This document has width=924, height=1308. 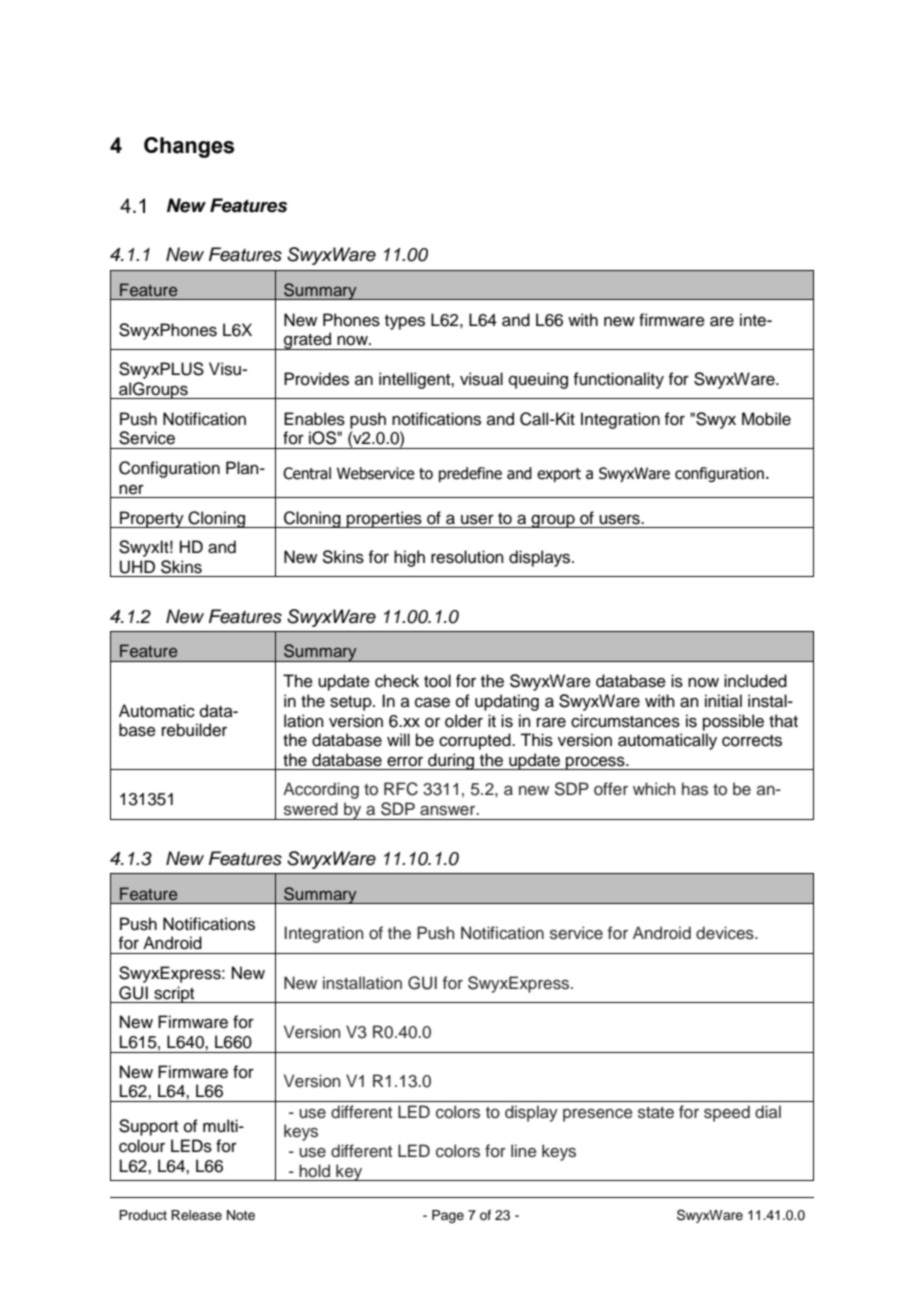 I want to click on functionality, so click(x=618, y=380).
